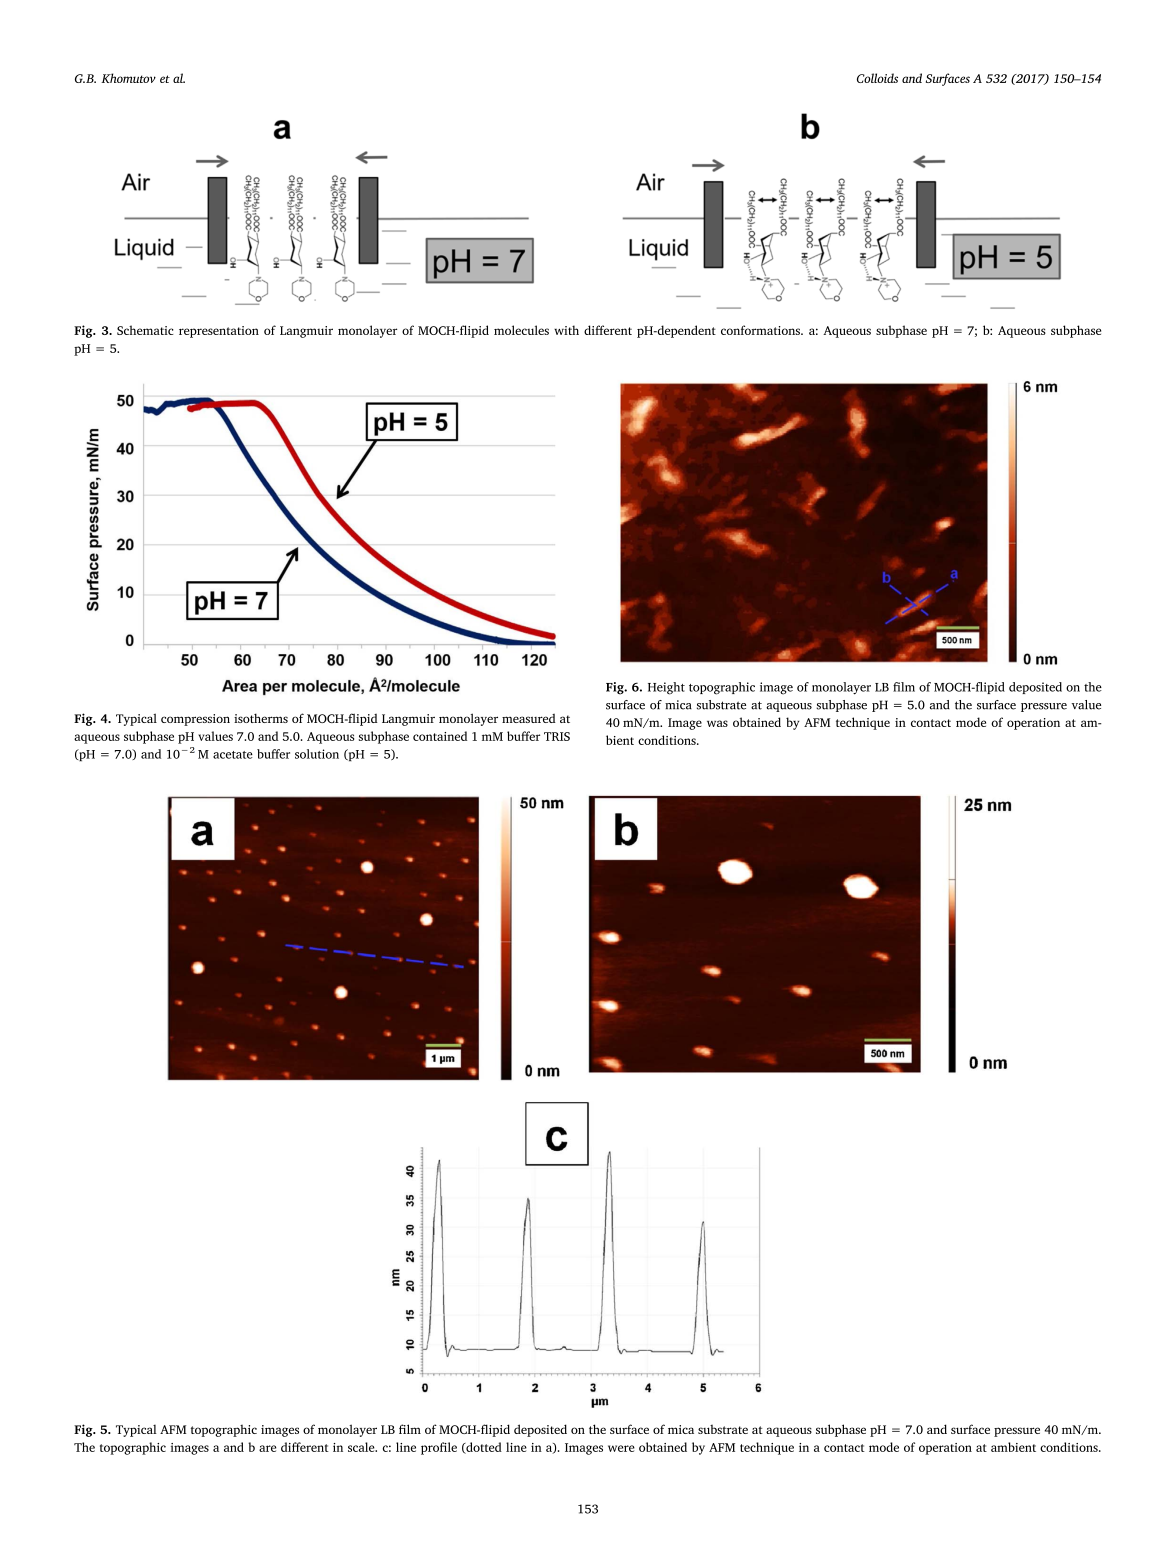 The width and height of the screenshot is (1176, 1568). What do you see at coordinates (233, 755) in the screenshot?
I see `acetate` at bounding box center [233, 755].
